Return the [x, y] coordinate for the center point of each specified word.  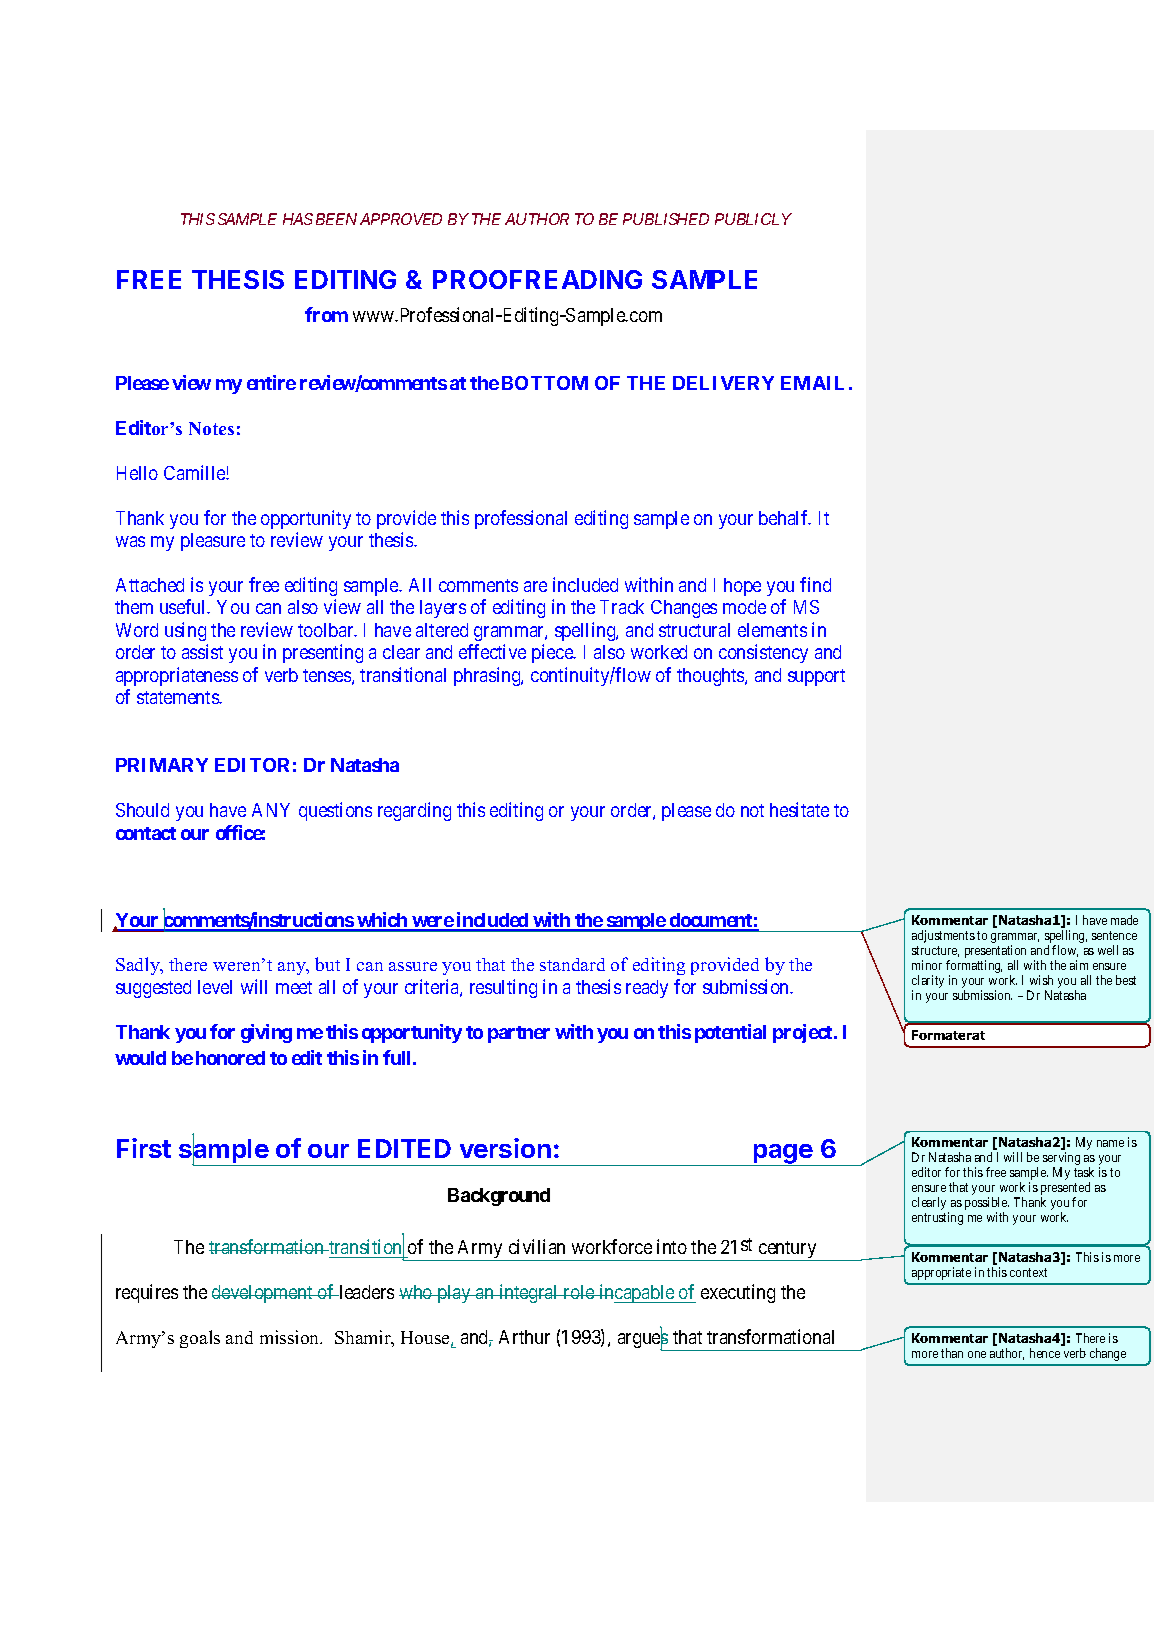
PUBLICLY [753, 219]
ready [647, 989]
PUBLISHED [666, 219]
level [215, 987]
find [815, 584]
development [263, 1294]
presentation [995, 953]
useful [184, 606]
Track [622, 607]
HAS [298, 219]
